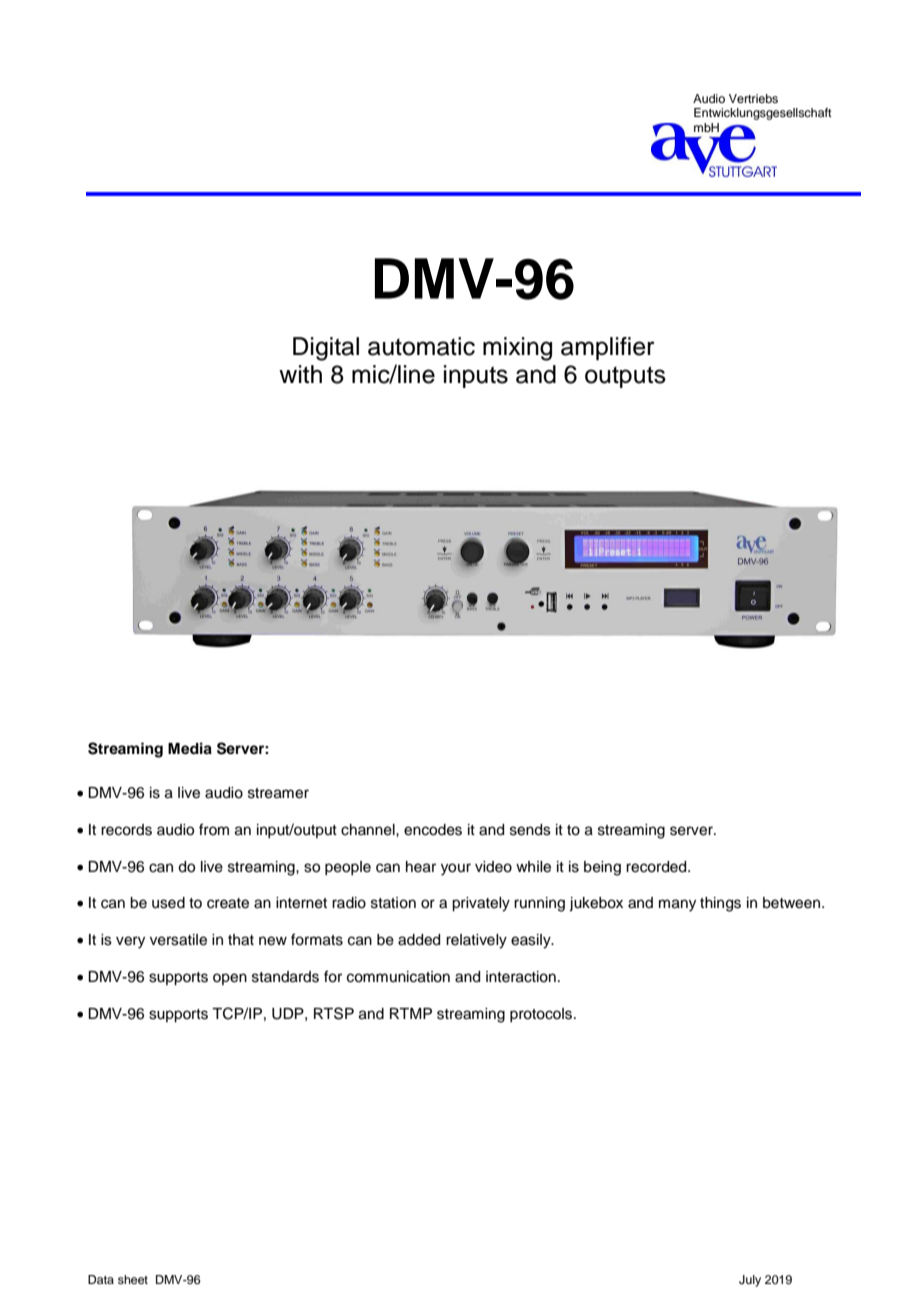 The width and height of the screenshot is (924, 1308). Describe the element at coordinates (133, 1279) in the screenshot. I see `sheet` at that location.
